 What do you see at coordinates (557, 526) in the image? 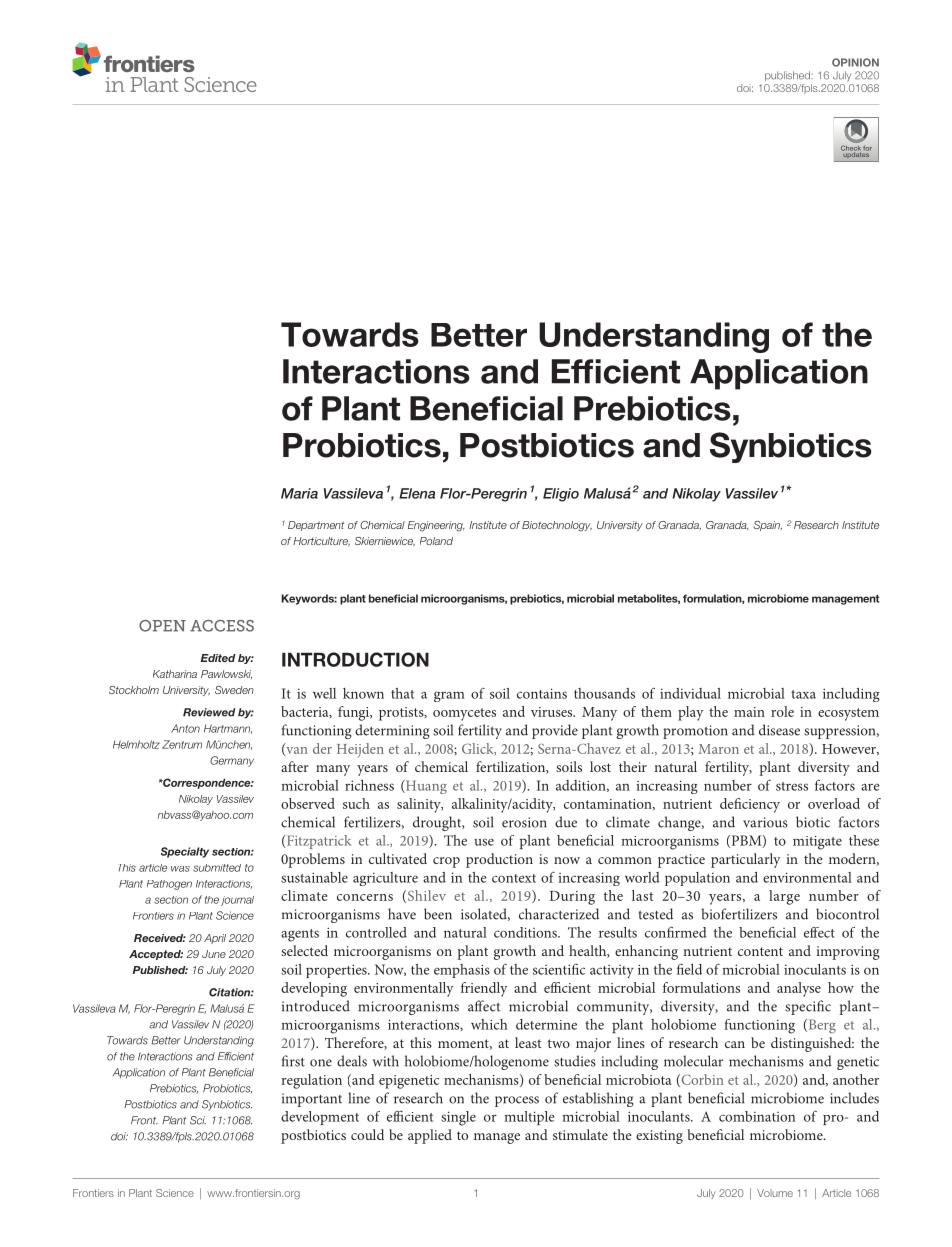
I see `Biotechnology` at bounding box center [557, 526].
